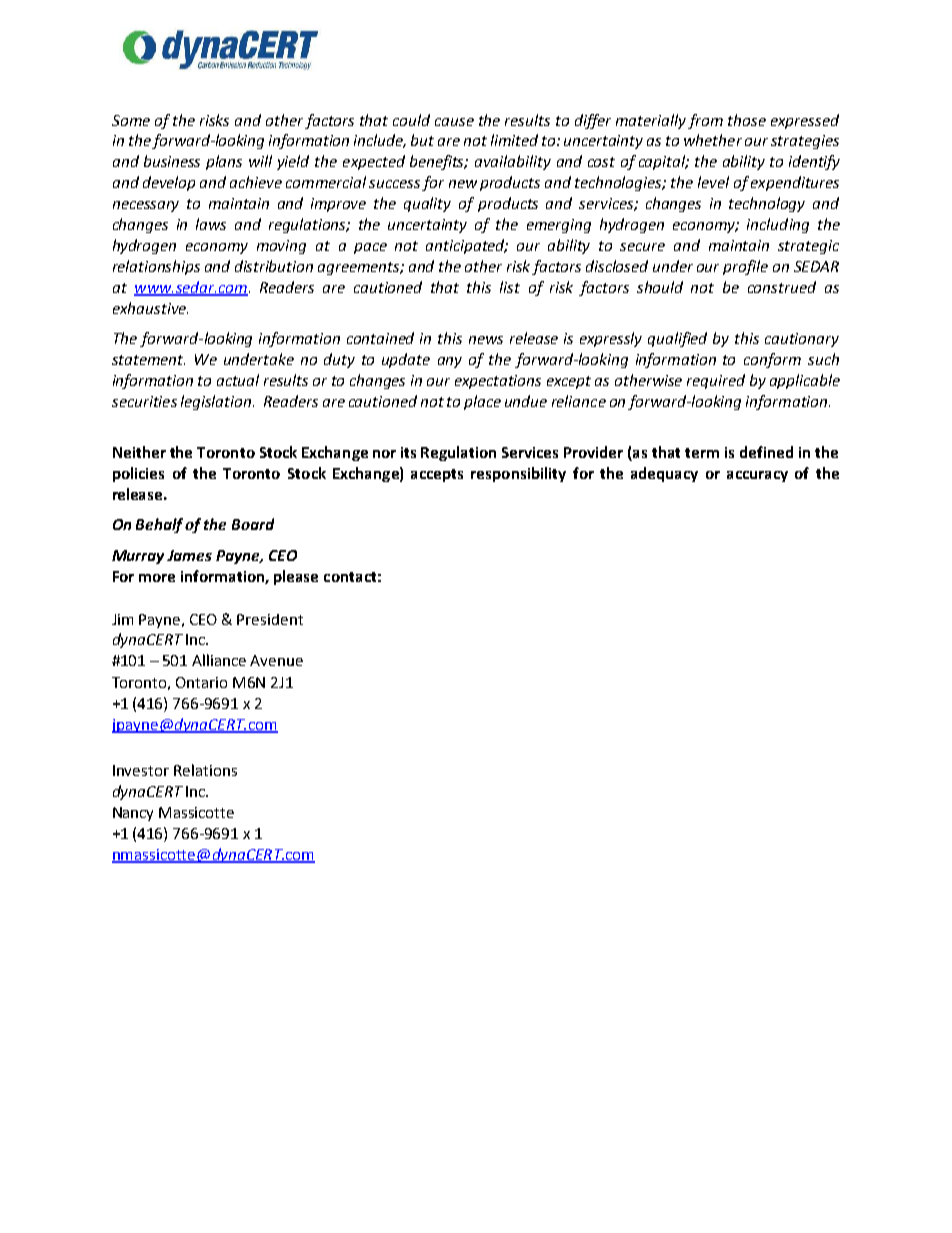 The image size is (952, 1233). Describe the element at coordinates (437, 475) in the screenshot. I see `accepts` at that location.
